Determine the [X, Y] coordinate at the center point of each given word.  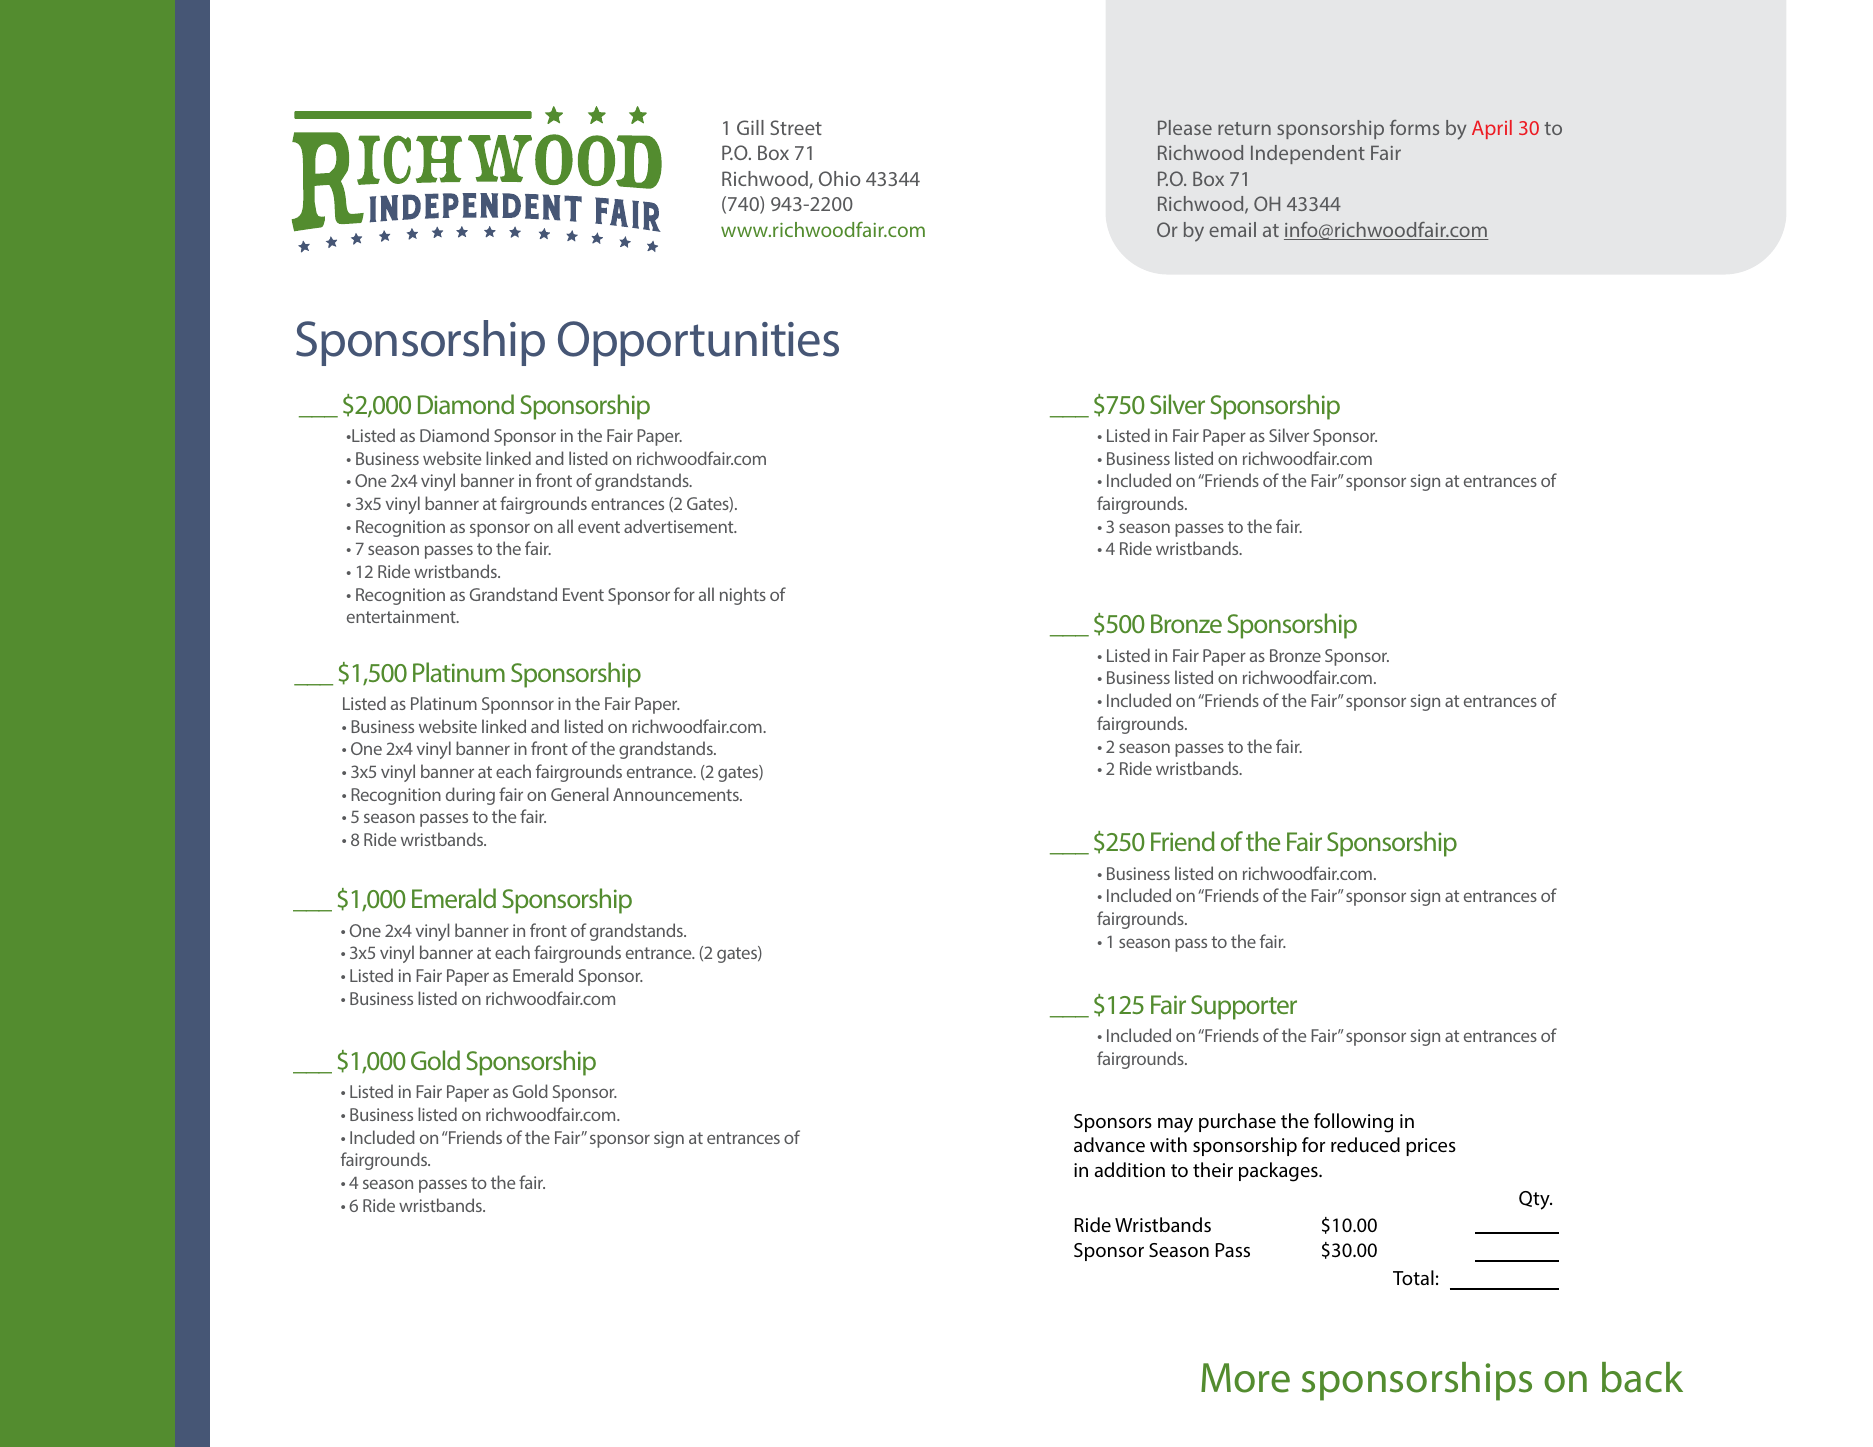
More [1245, 1378]
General [580, 794]
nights [743, 596]
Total [1413, 1277]
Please [1185, 127]
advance [1109, 1145]
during [470, 796]
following [1353, 1123]
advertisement [680, 526]
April [1492, 129]
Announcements [677, 794]
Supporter [1244, 1007]
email [1232, 229]
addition [1129, 1169]
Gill [750, 127]
